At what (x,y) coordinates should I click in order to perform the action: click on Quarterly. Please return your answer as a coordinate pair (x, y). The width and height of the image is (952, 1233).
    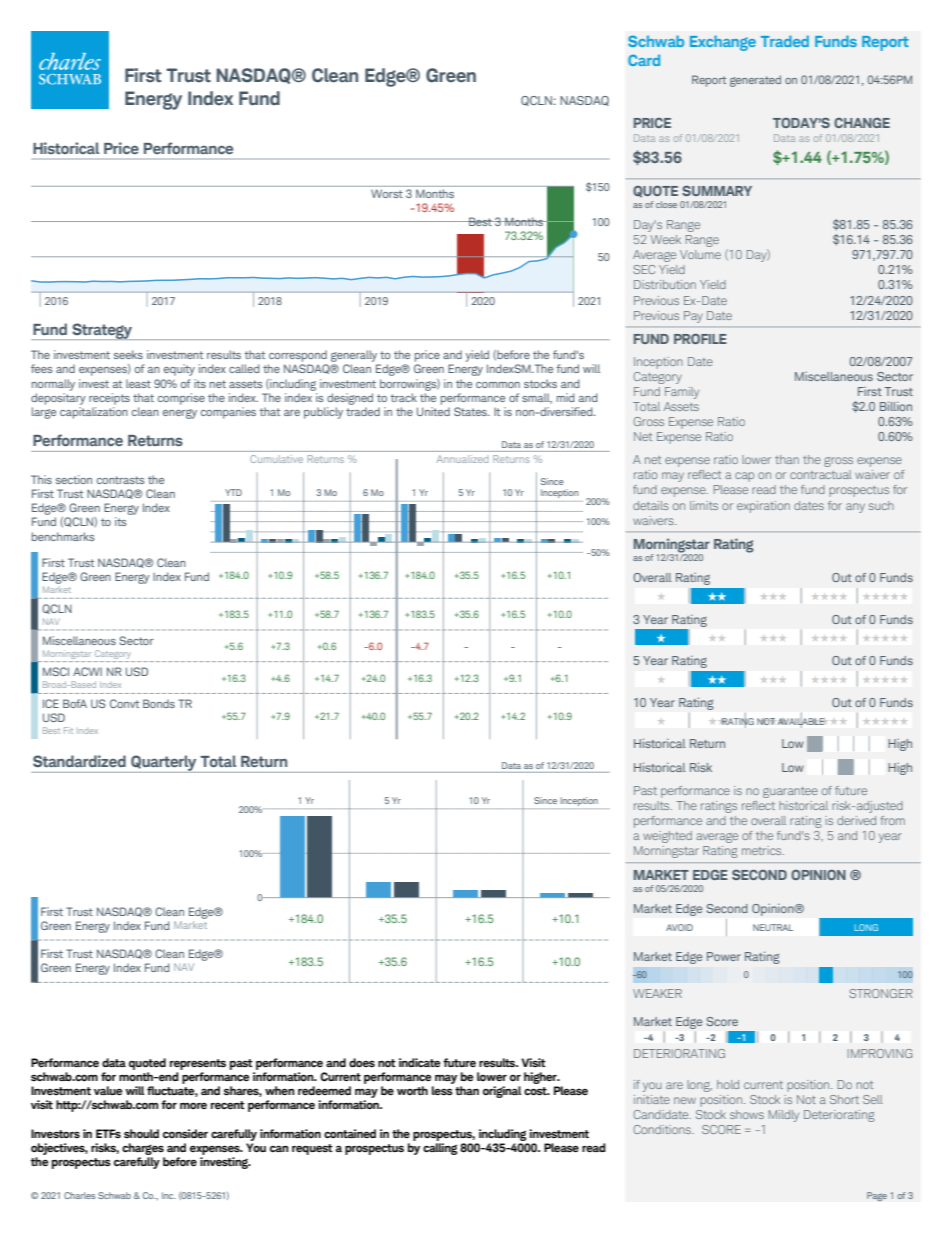
    Looking at the image, I should click on (164, 764).
